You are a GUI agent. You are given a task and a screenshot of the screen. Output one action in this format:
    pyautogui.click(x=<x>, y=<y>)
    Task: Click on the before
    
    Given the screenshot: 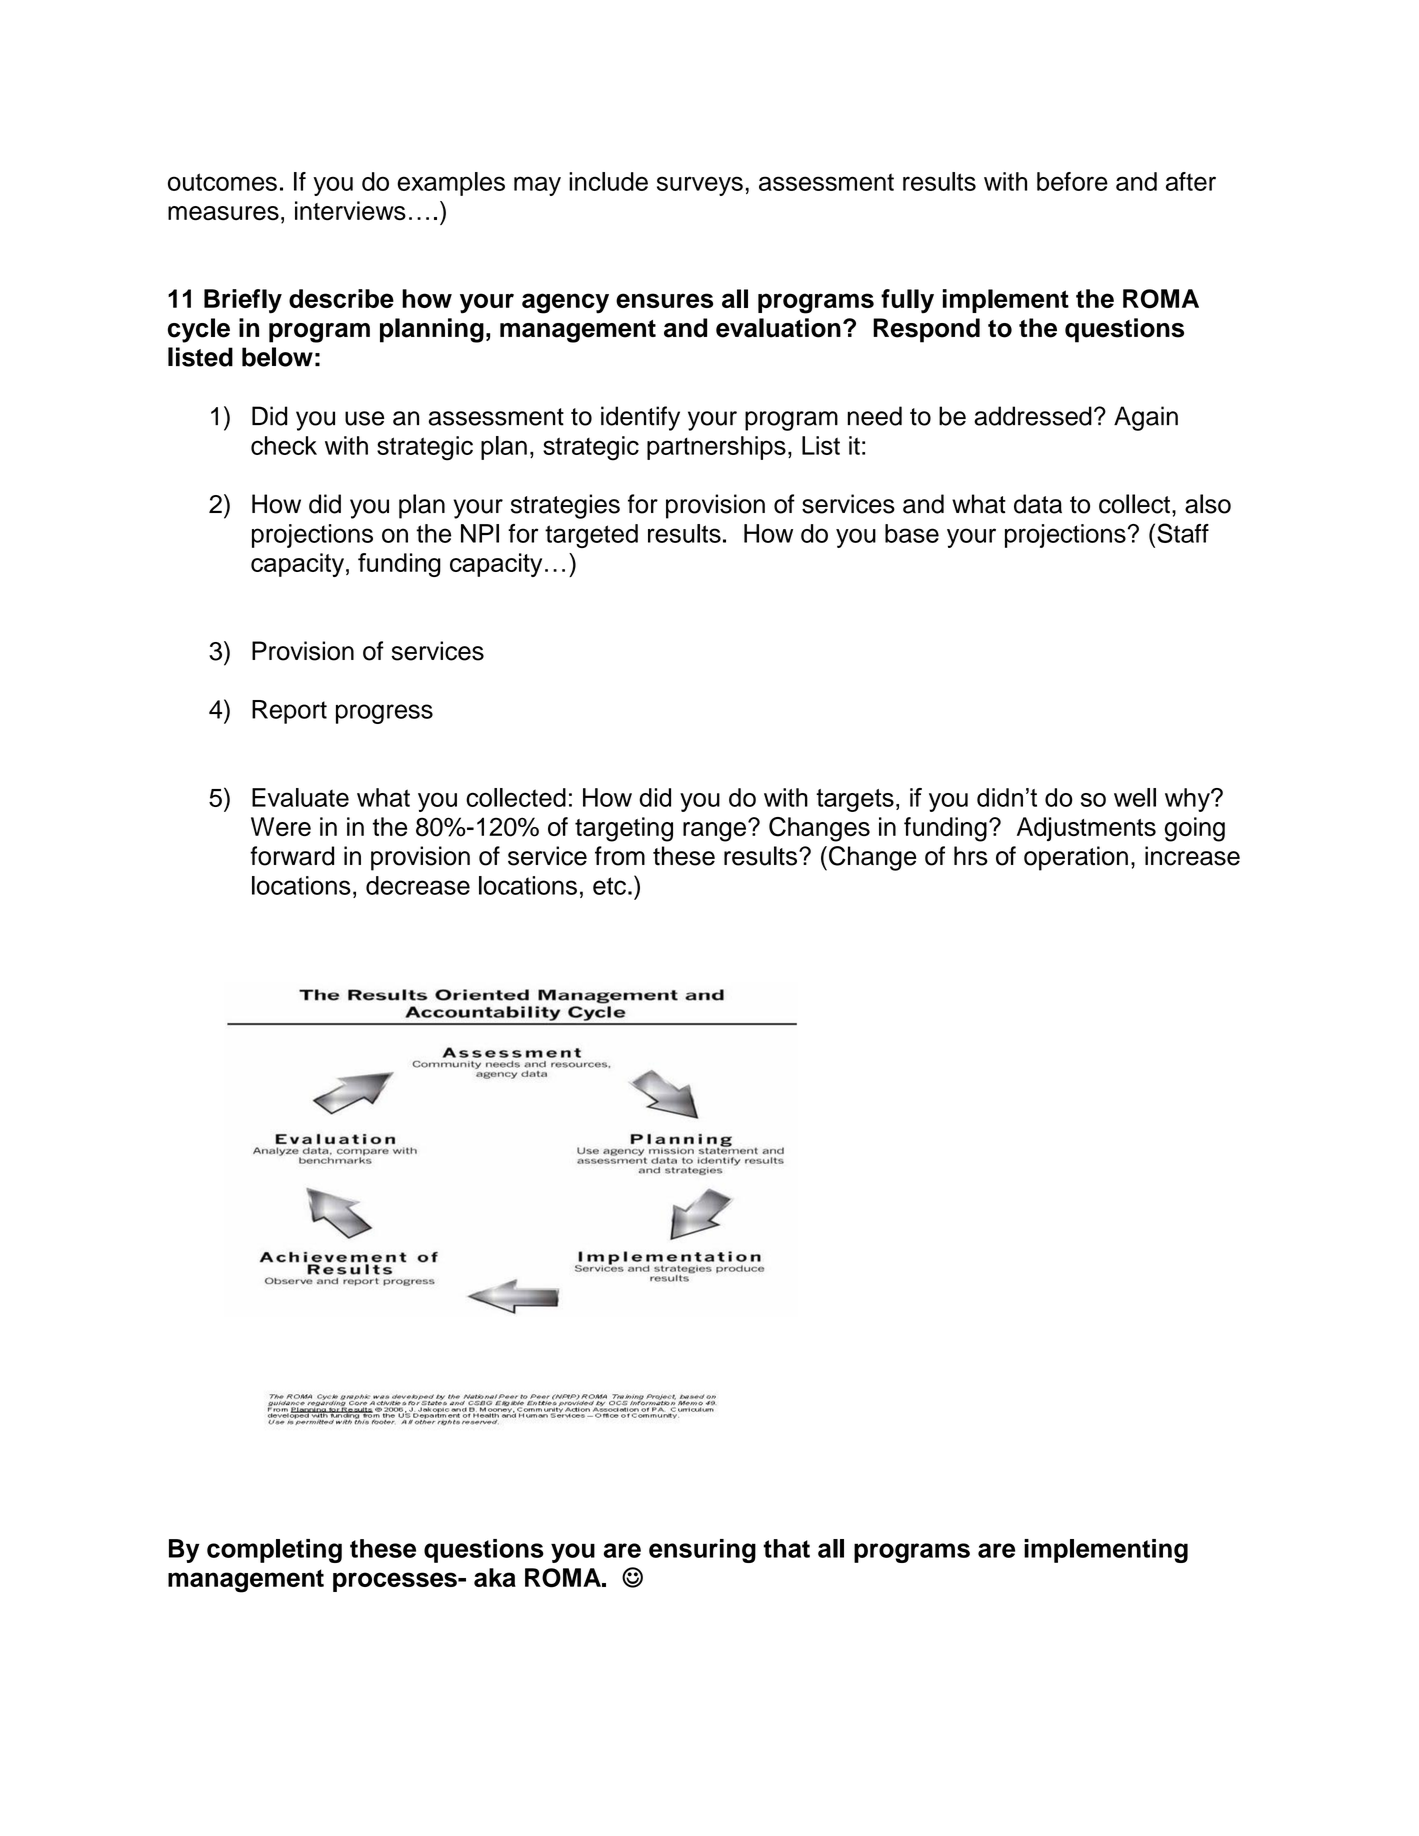 What is the action you would take?
    pyautogui.click(x=1072, y=181)
